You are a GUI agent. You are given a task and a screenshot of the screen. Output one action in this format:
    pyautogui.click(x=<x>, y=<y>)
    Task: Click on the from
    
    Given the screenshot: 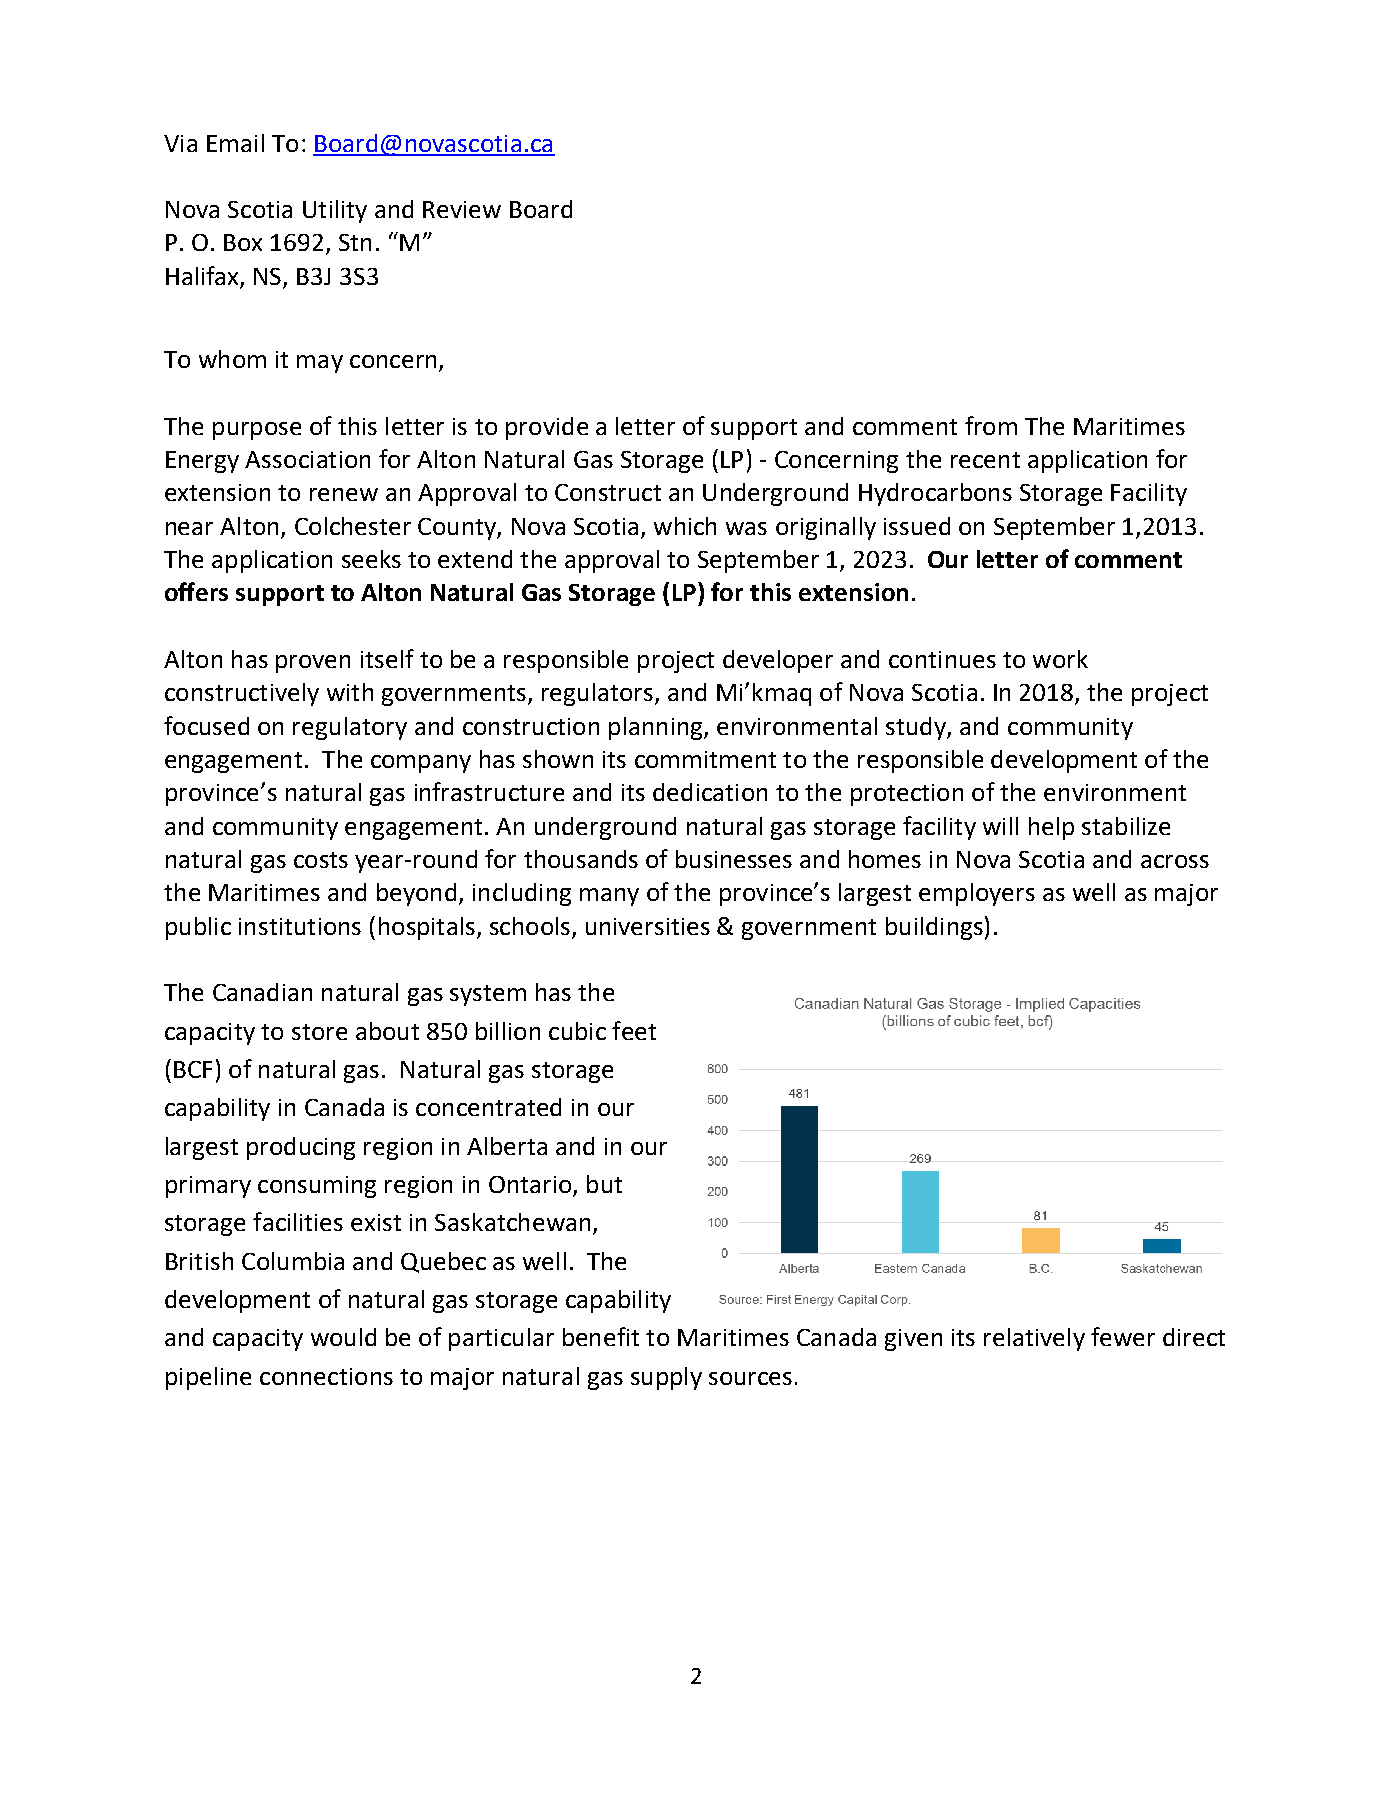 What is the action you would take?
    pyautogui.click(x=991, y=425)
